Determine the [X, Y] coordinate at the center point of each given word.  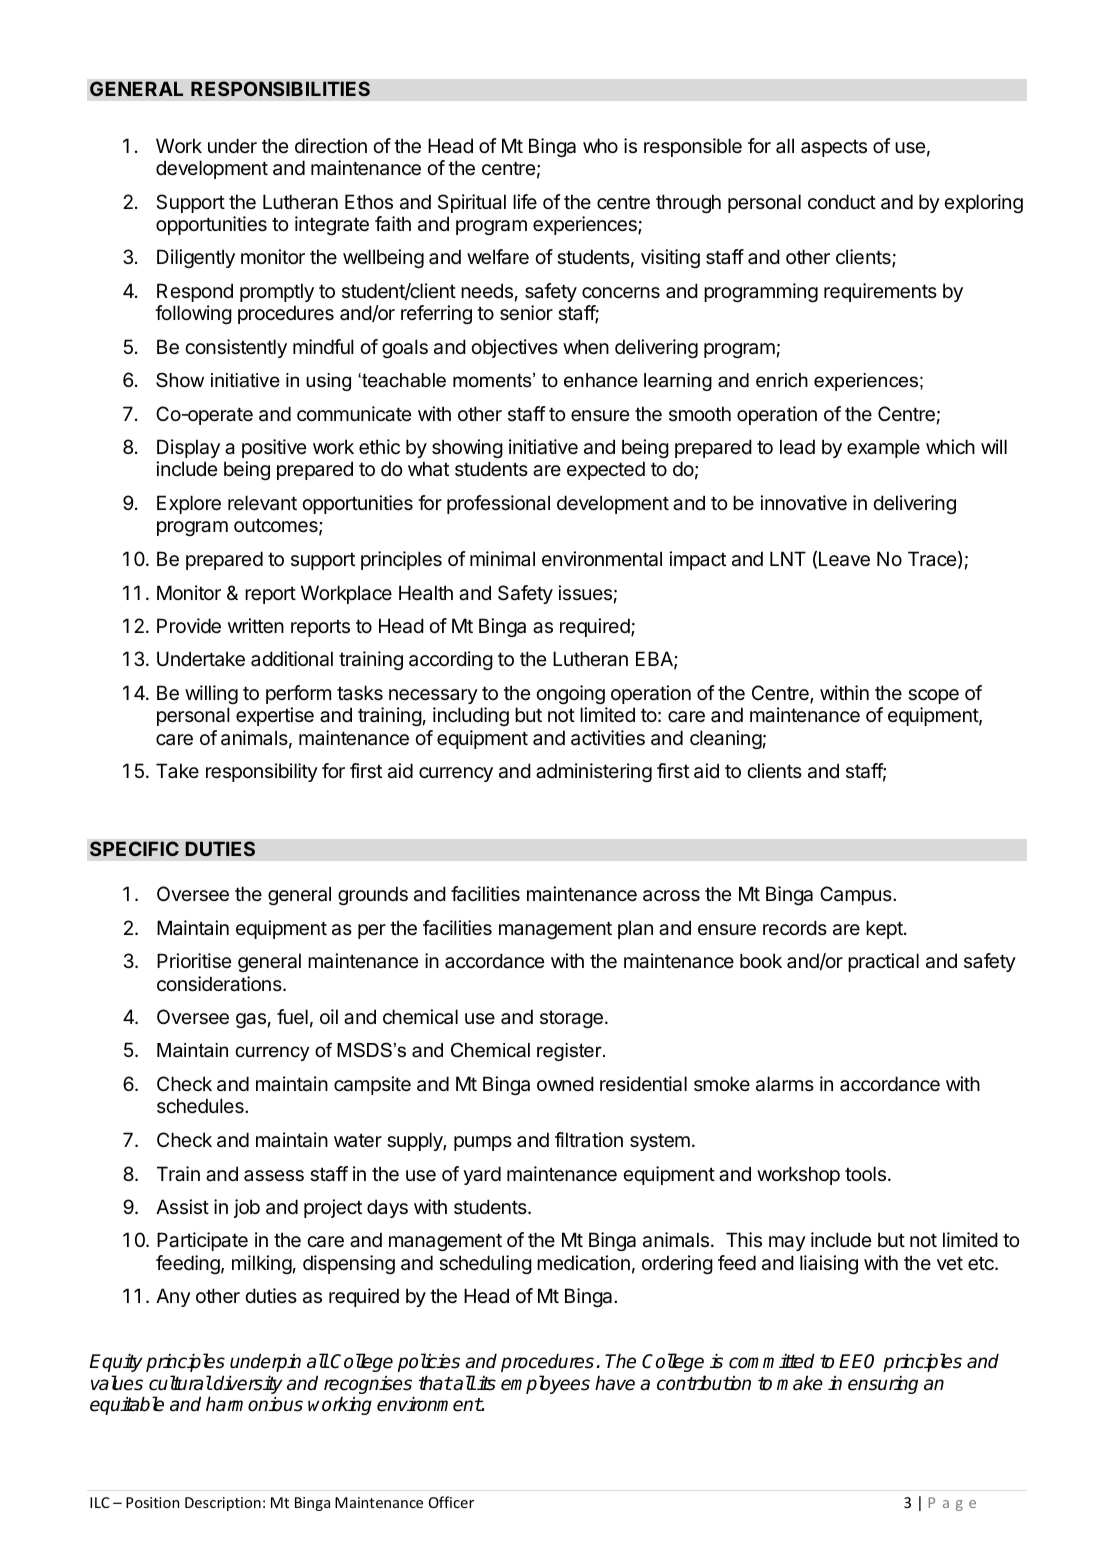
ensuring [883, 1385]
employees [545, 1384]
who [600, 145]
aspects [834, 148]
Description [223, 1504]
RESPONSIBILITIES [280, 89]
